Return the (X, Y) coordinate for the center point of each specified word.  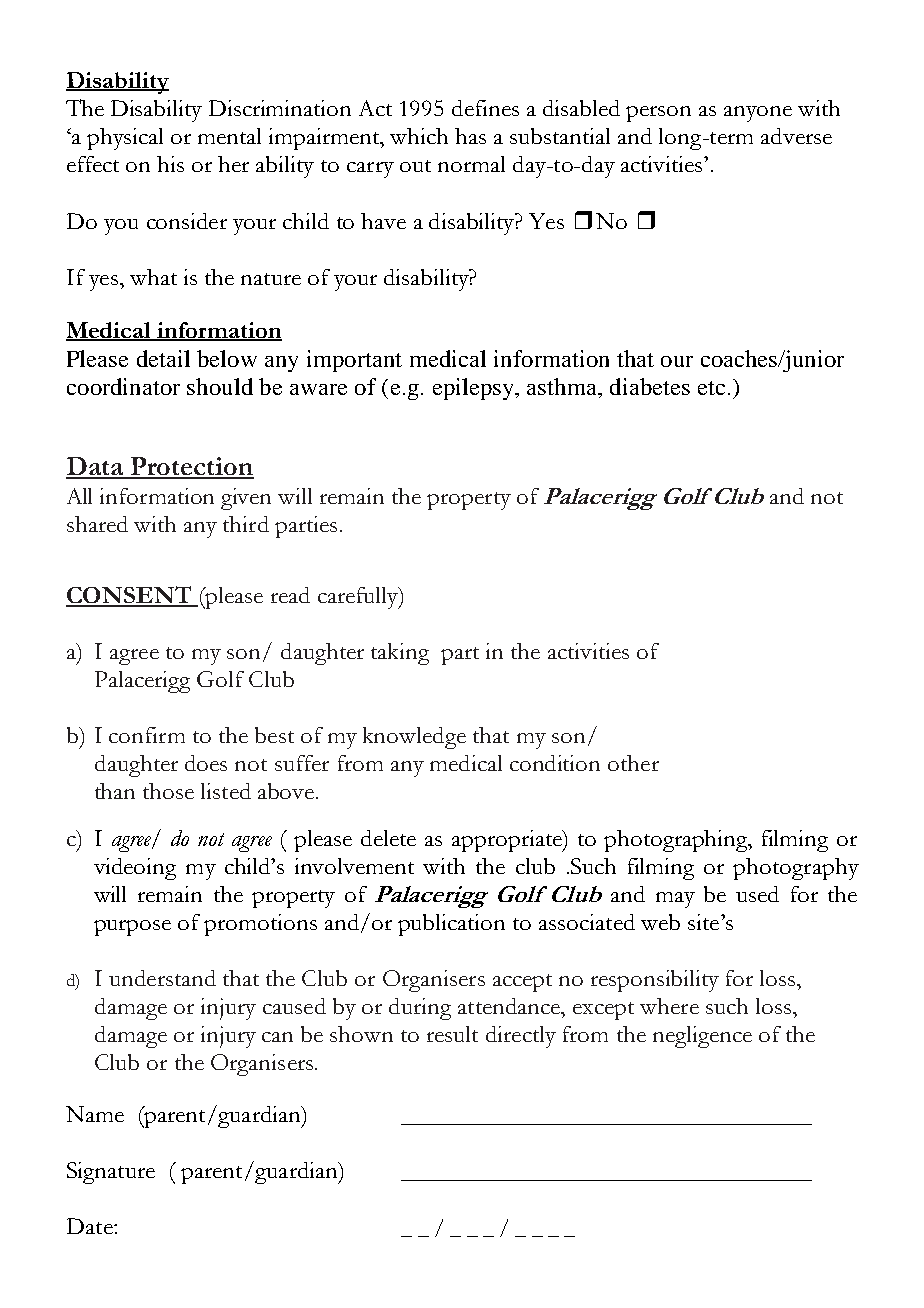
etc (711, 388)
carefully (359, 598)
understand (162, 978)
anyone (758, 114)
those (168, 791)
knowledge (414, 738)
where (669, 1006)
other (633, 763)
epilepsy (474, 389)
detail (163, 358)
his (170, 164)
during (420, 1009)
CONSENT (129, 596)
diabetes (650, 386)
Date (91, 1226)
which (419, 136)
